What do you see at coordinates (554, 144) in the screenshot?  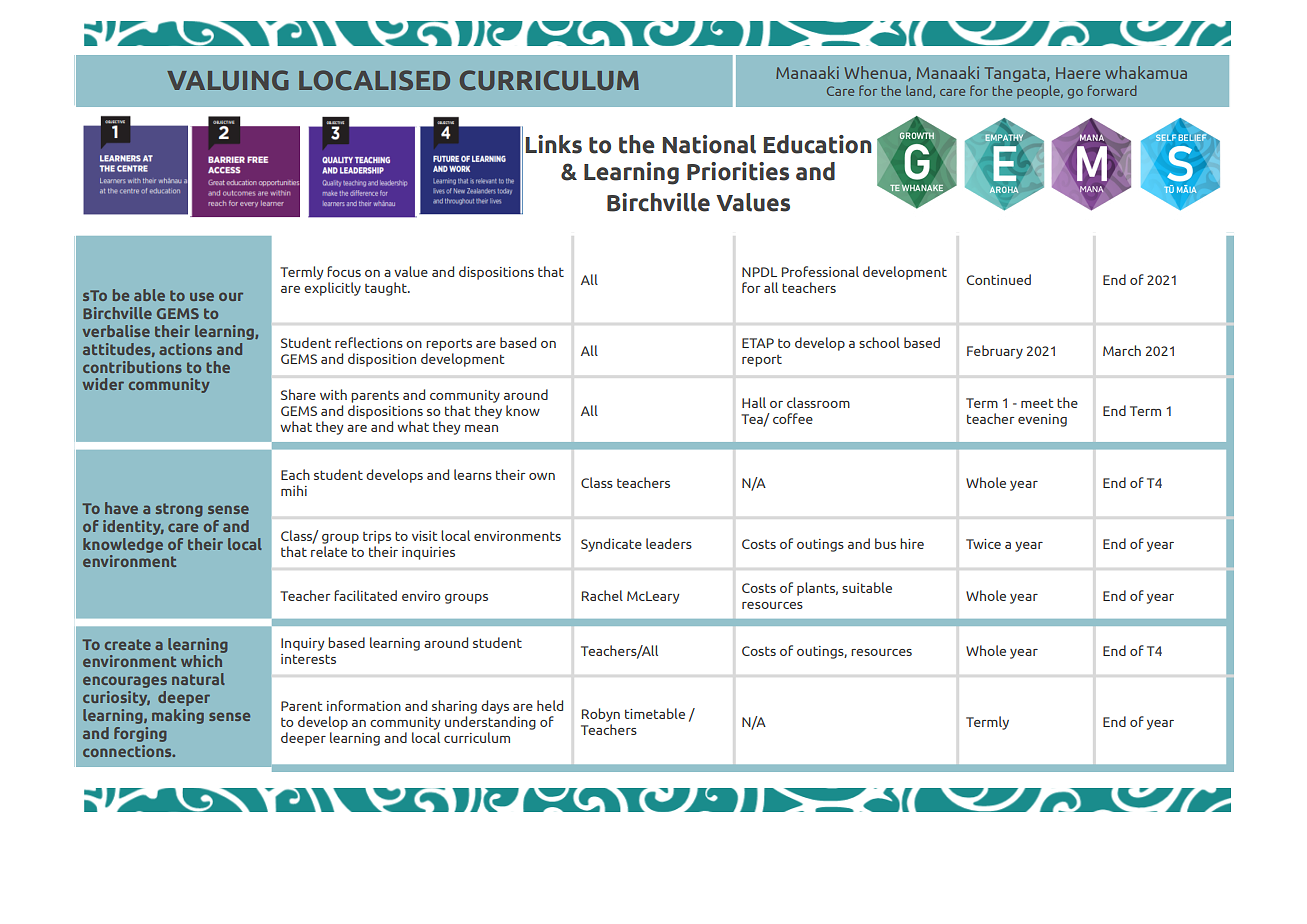 I see `Links` at bounding box center [554, 144].
